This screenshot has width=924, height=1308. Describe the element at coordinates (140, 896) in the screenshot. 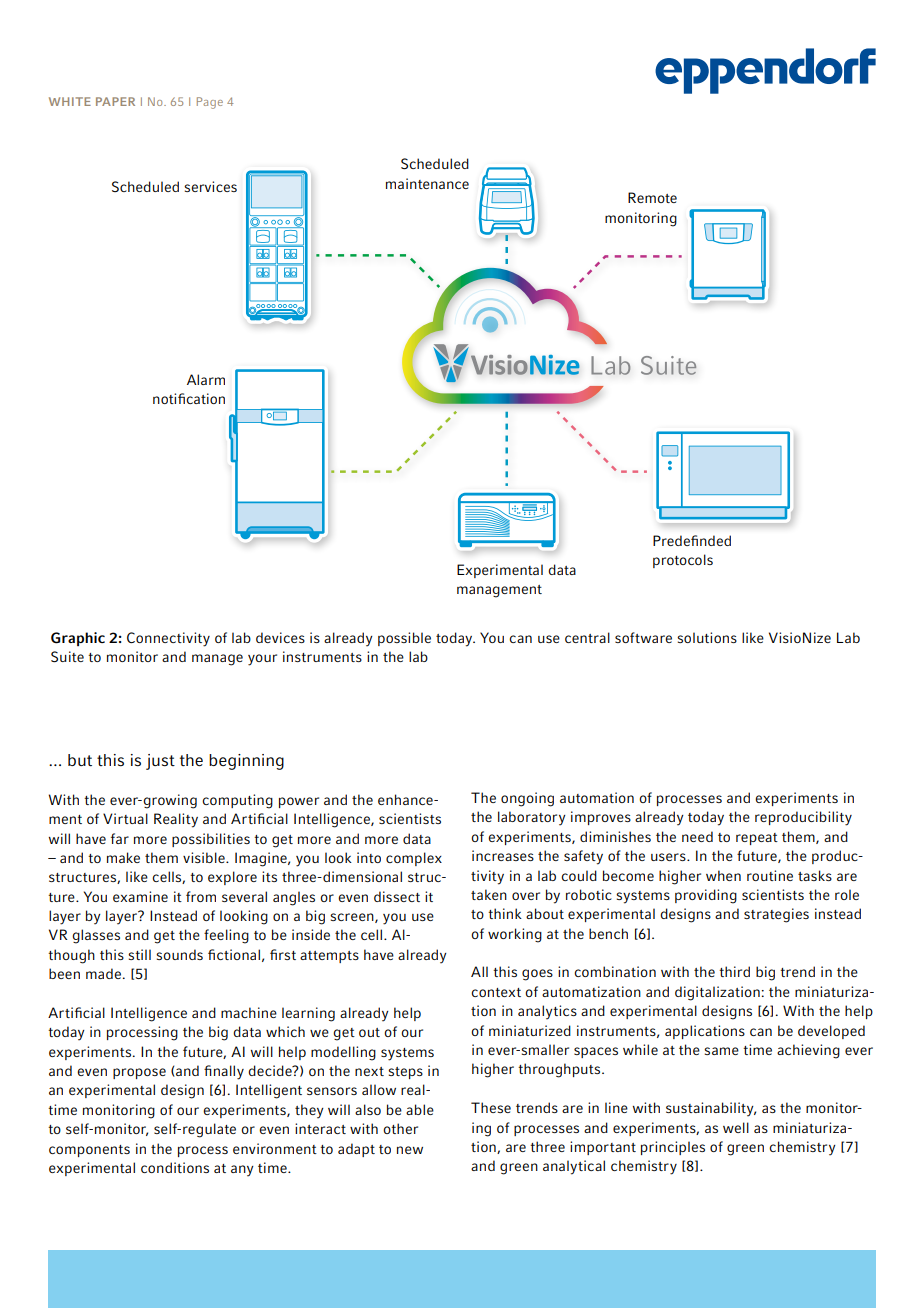

I see `examine` at that location.
